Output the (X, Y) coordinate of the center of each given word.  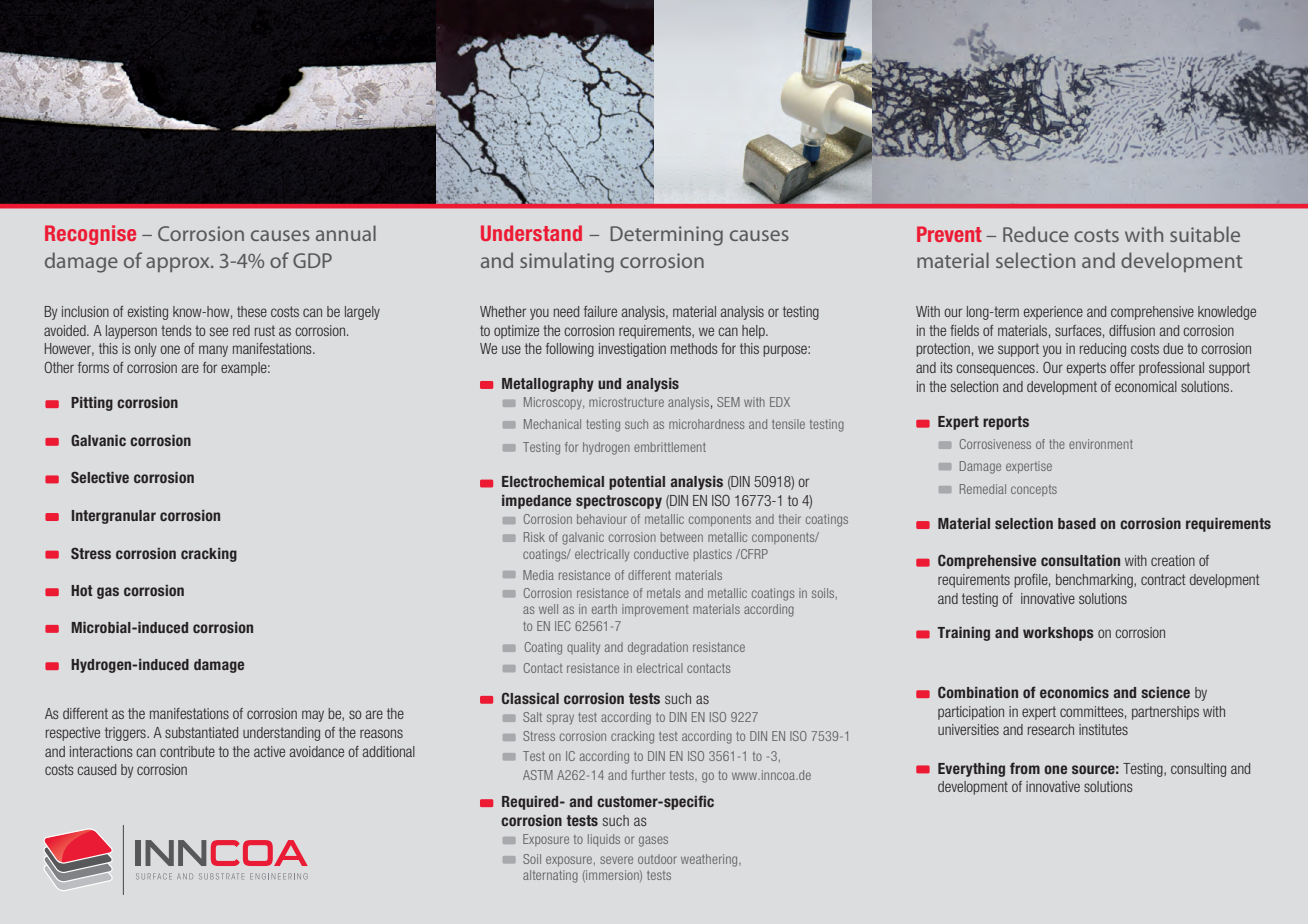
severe (616, 860)
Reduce (1036, 234)
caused (96, 769)
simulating (567, 262)
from (1025, 768)
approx (179, 264)
